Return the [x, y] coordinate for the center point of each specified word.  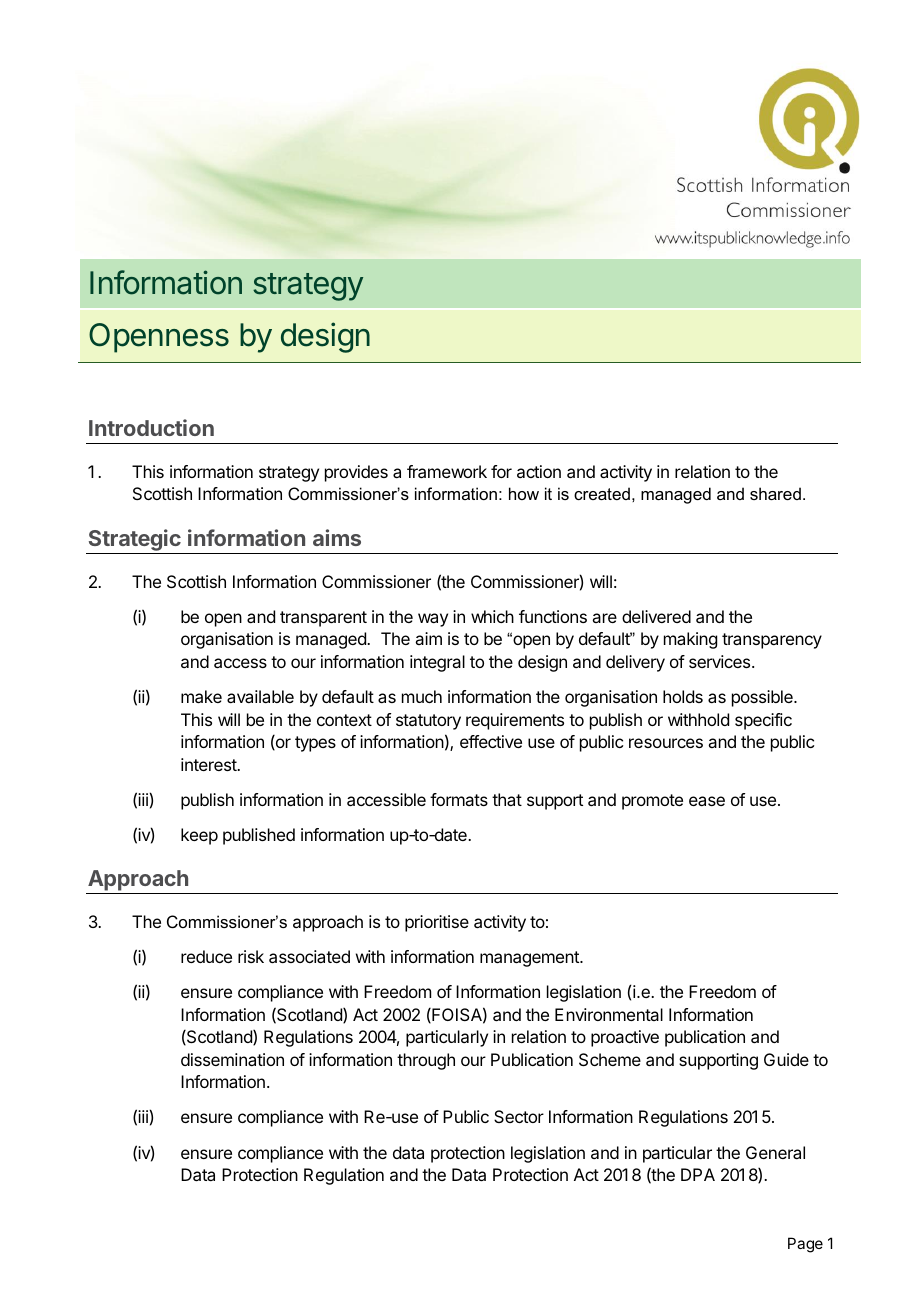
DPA [698, 1174]
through [426, 1061]
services [721, 661]
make [201, 696]
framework [447, 471]
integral [437, 663]
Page [805, 1245]
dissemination [232, 1059]
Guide [786, 1059]
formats [459, 799]
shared [775, 493]
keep [199, 836]
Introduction [151, 427]
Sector [519, 1116]
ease [707, 801]
